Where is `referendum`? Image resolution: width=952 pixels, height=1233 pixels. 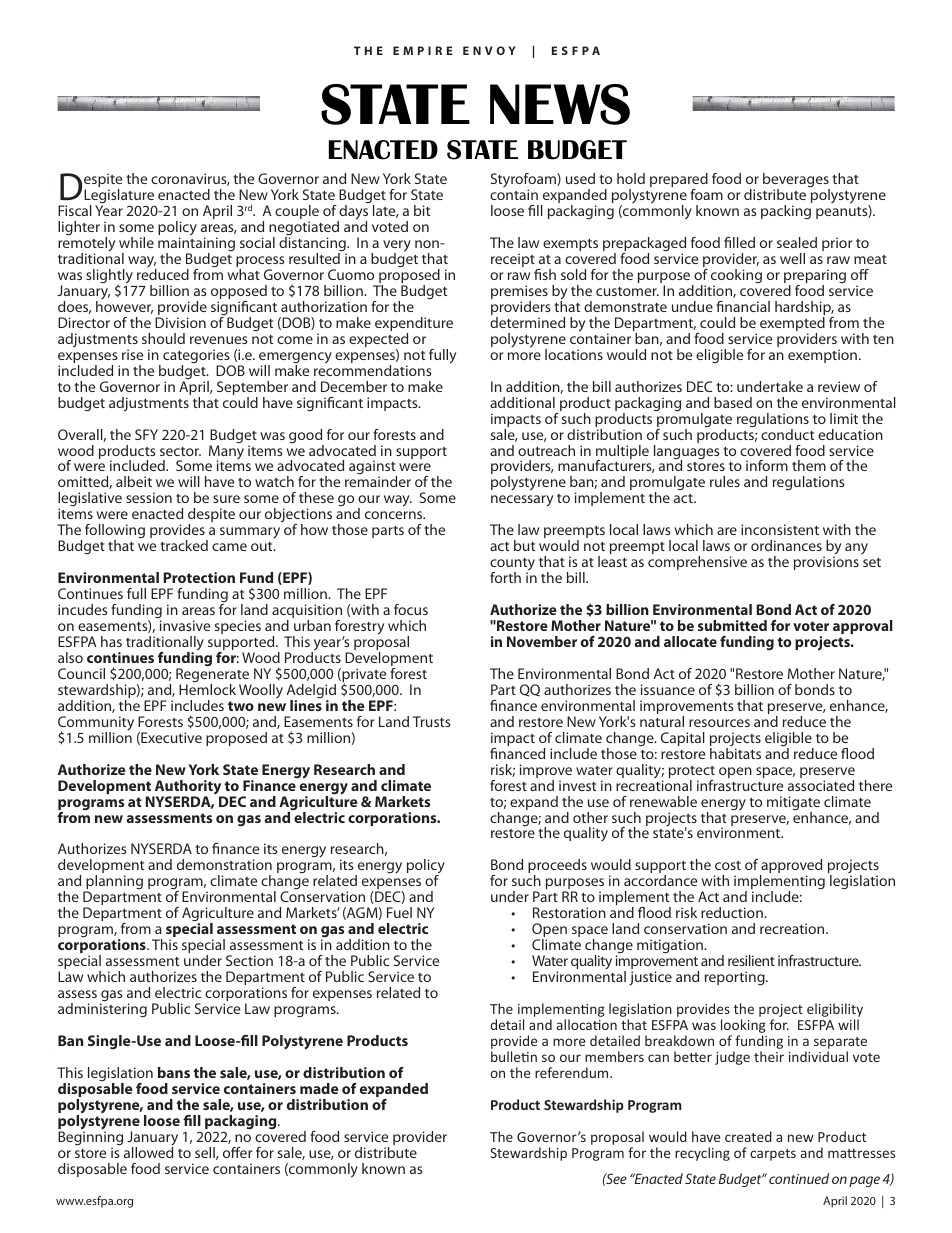 referendum is located at coordinates (573, 1072).
